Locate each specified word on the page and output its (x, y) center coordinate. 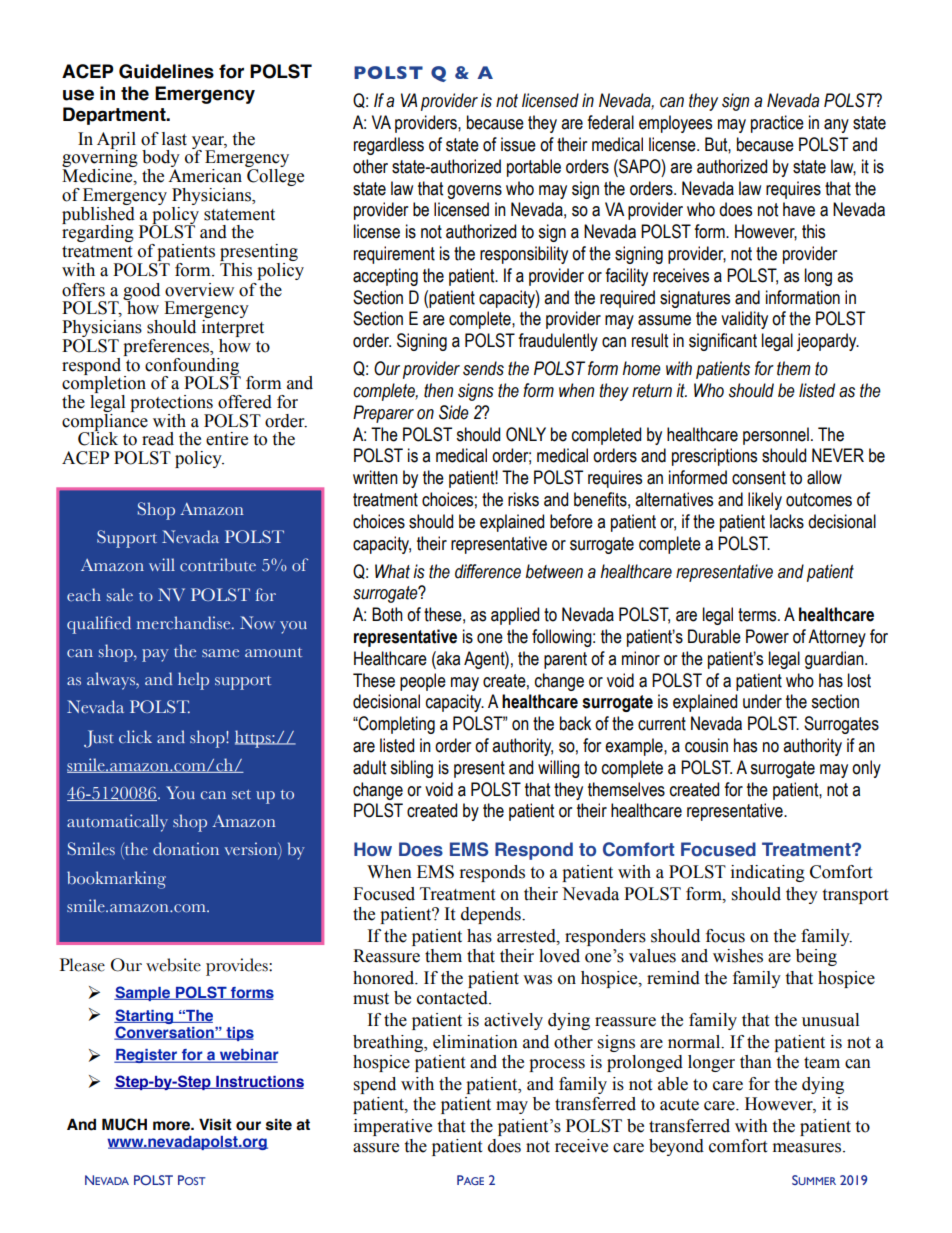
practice (777, 124)
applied (515, 616)
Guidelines (166, 71)
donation (186, 848)
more (172, 1126)
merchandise (185, 623)
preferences (167, 347)
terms (758, 615)
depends (492, 915)
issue (518, 144)
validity (744, 320)
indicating (768, 873)
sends (483, 368)
